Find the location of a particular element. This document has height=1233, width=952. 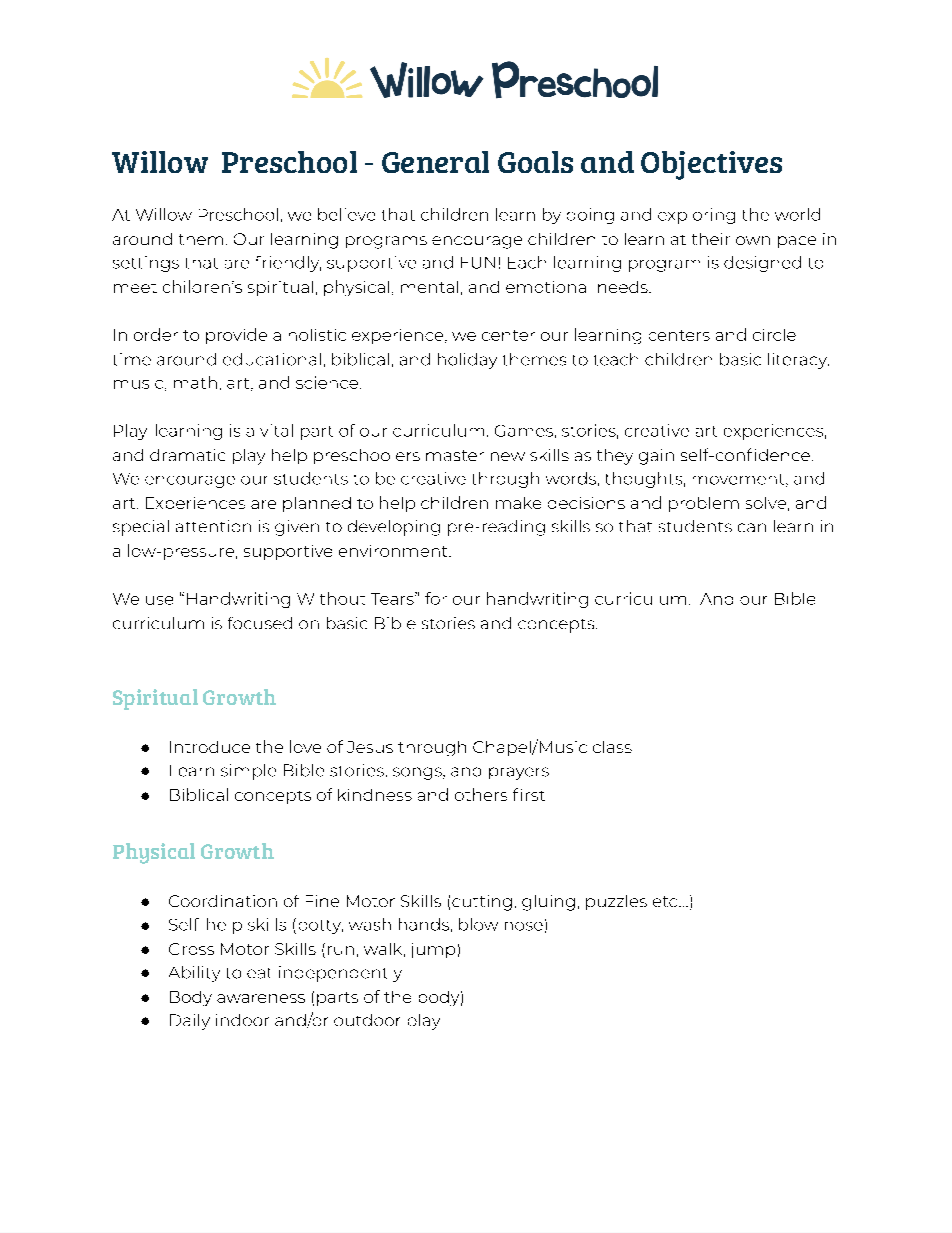

for is located at coordinates (436, 598).
